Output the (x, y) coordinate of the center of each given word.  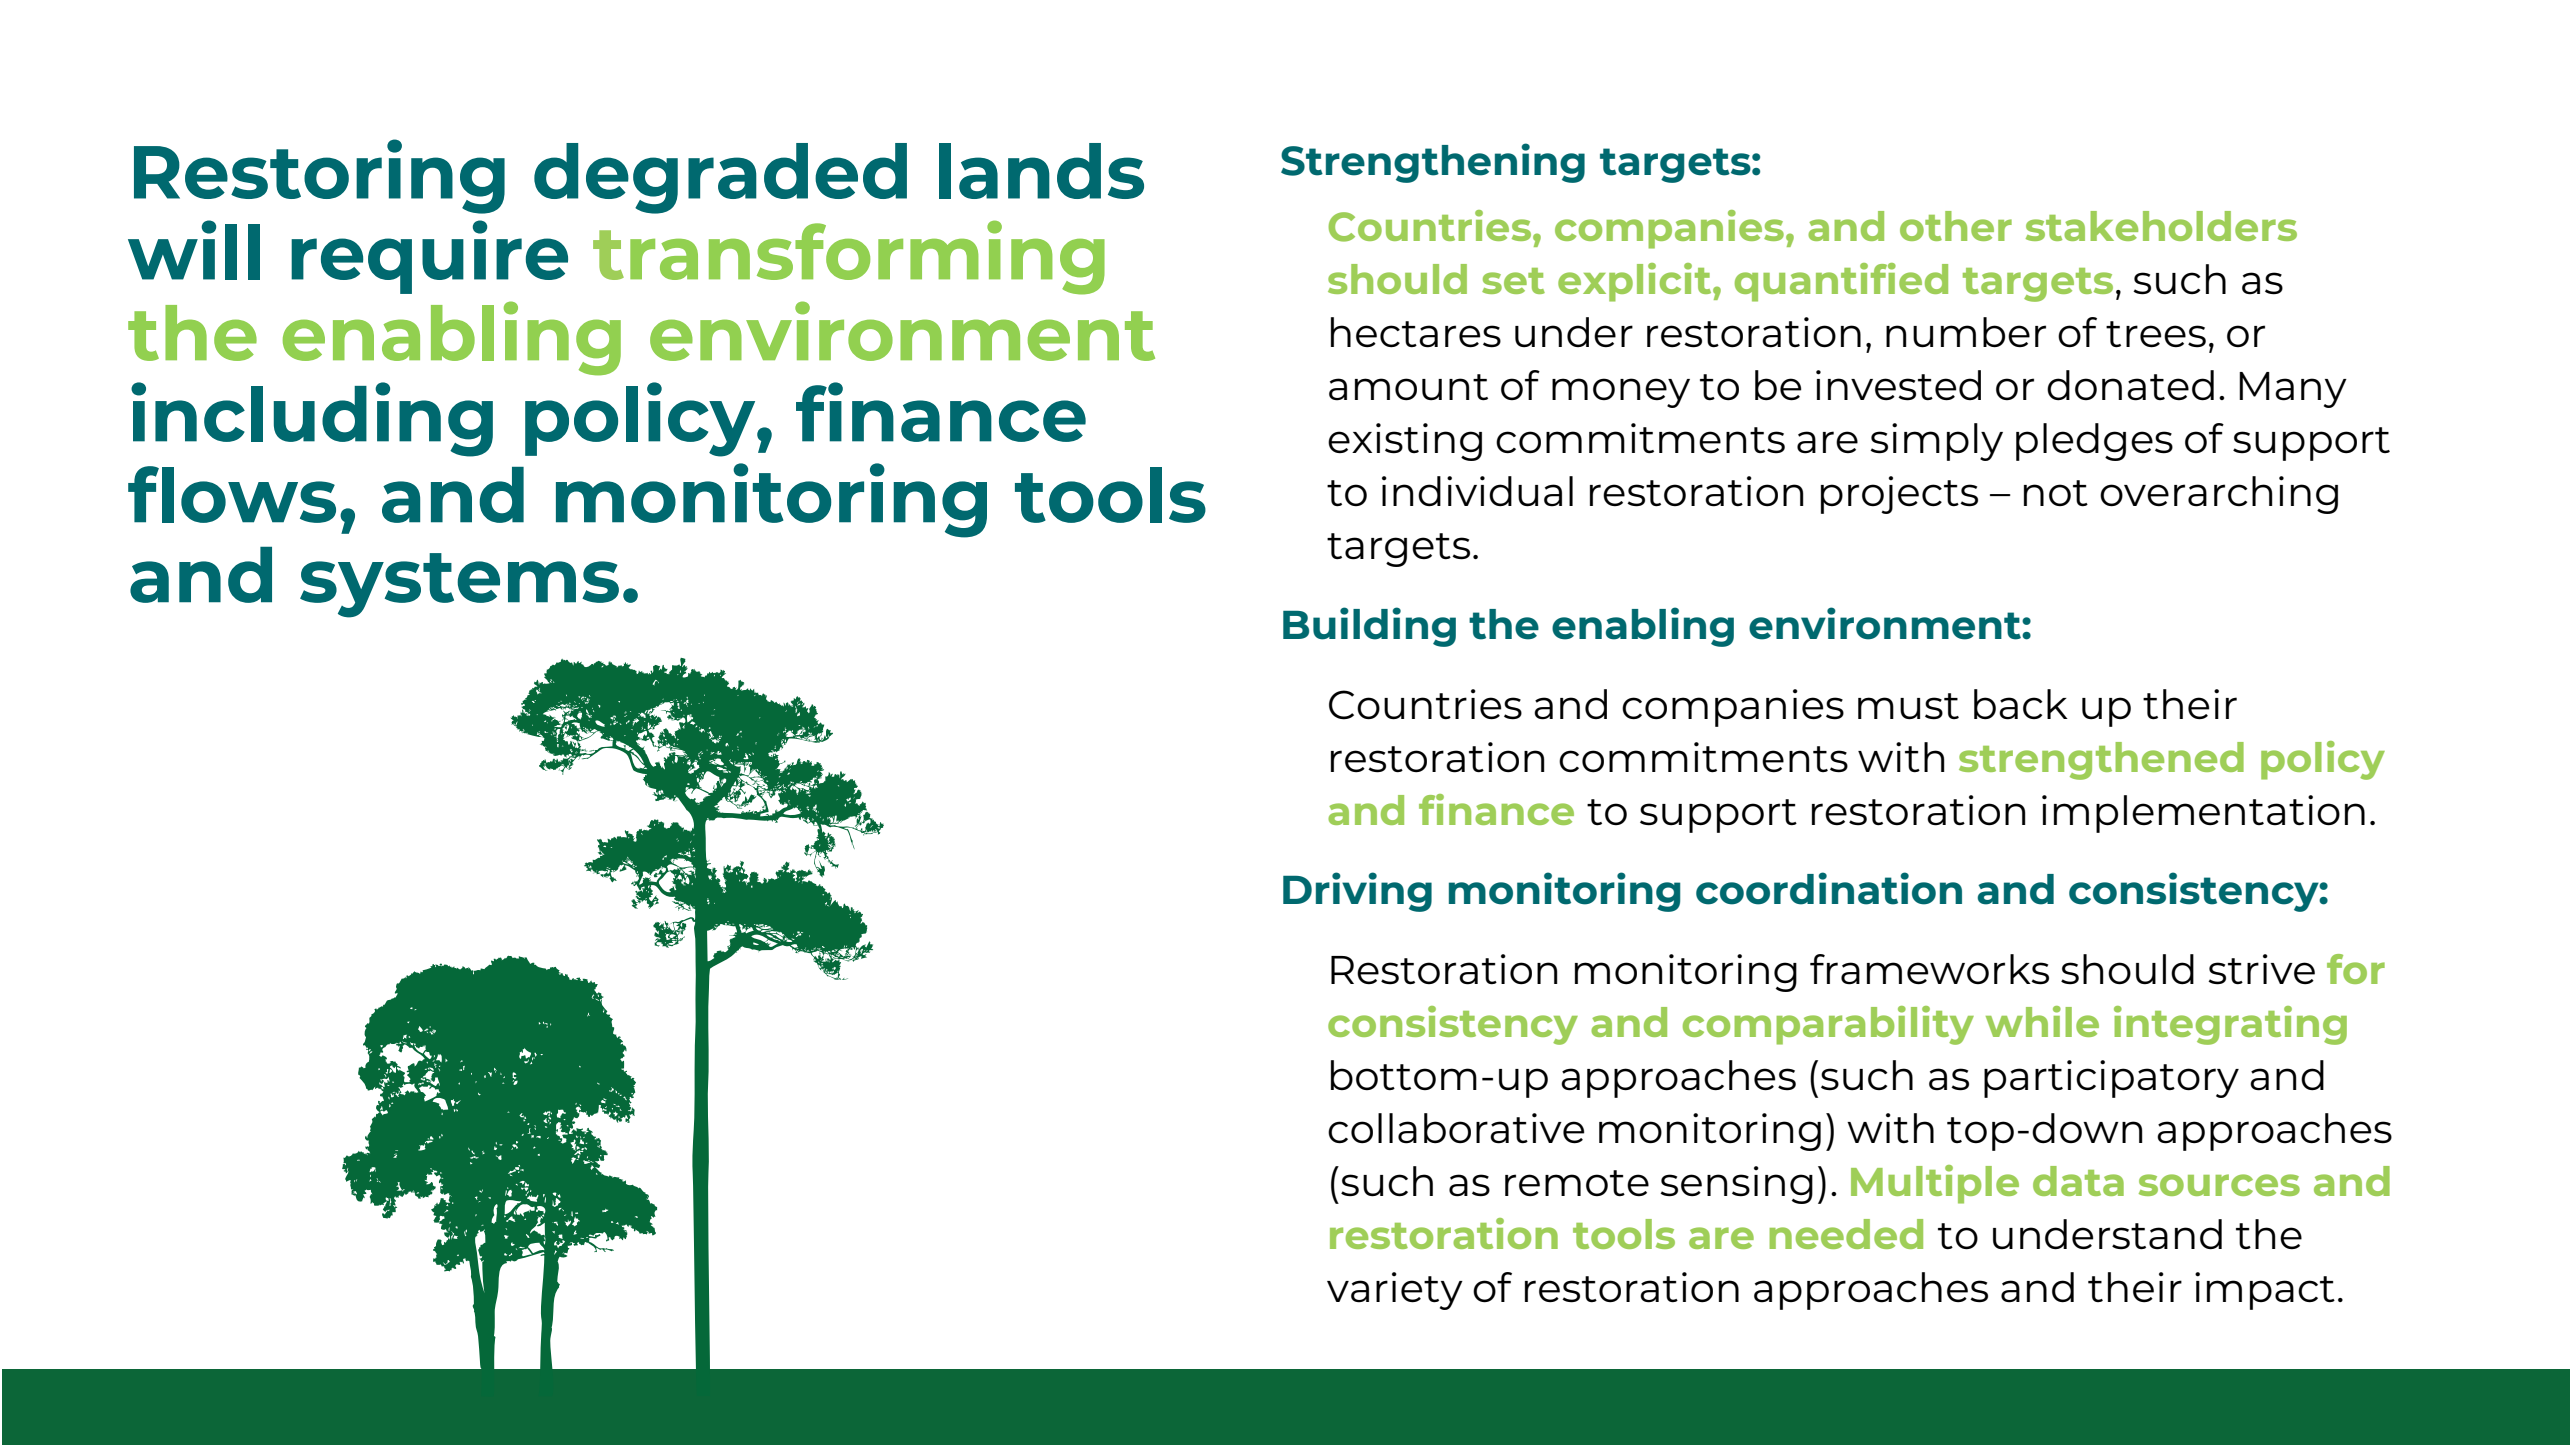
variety (1395, 1291)
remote (1577, 1183)
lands (1041, 171)
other (1956, 226)
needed (1846, 1234)
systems (459, 585)
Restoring (319, 176)
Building (1369, 627)
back (2021, 704)
